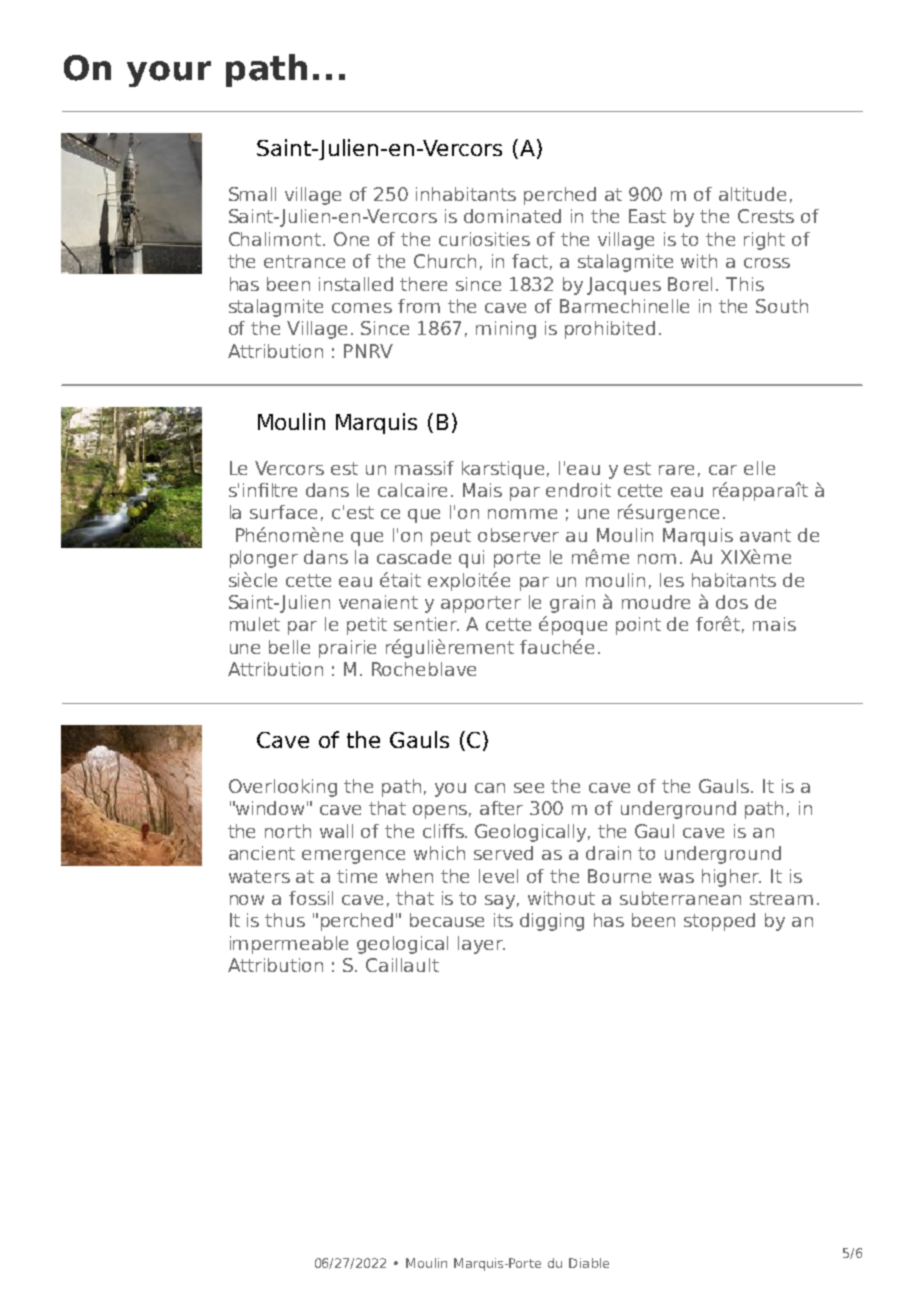 Image resolution: width=924 pixels, height=1307 pixels. What do you see at coordinates (169, 74) in the screenshot?
I see `your` at bounding box center [169, 74].
